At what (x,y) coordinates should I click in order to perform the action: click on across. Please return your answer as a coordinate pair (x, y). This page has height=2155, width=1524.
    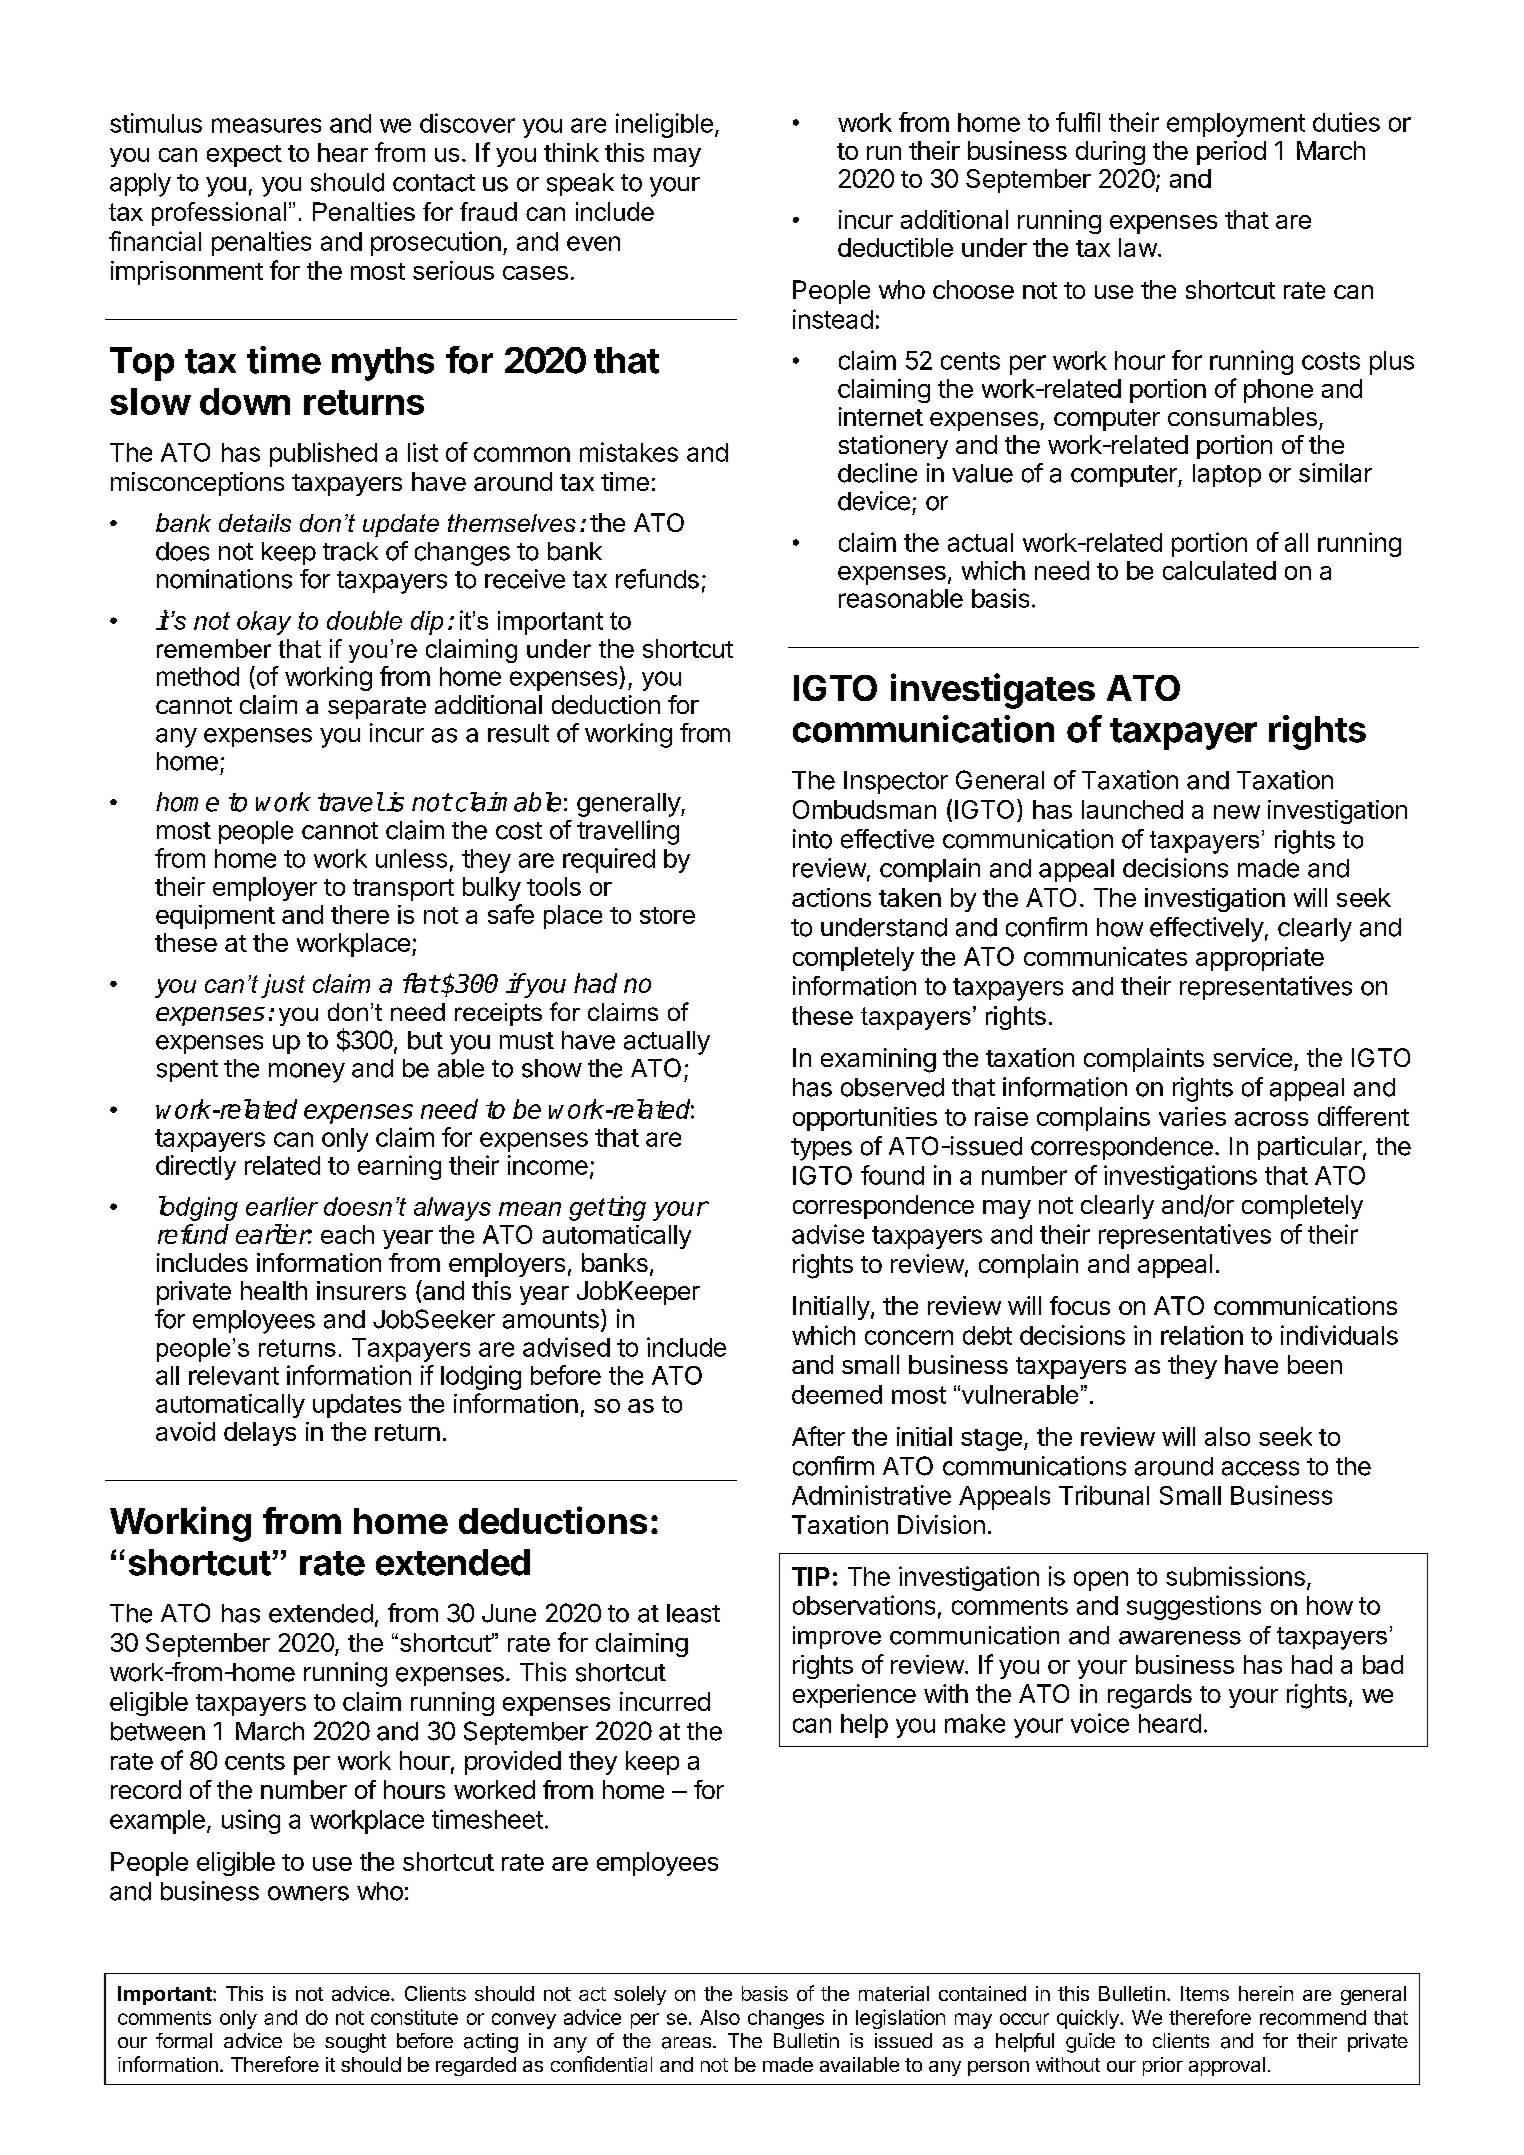
    Looking at the image, I should click on (1271, 1119).
